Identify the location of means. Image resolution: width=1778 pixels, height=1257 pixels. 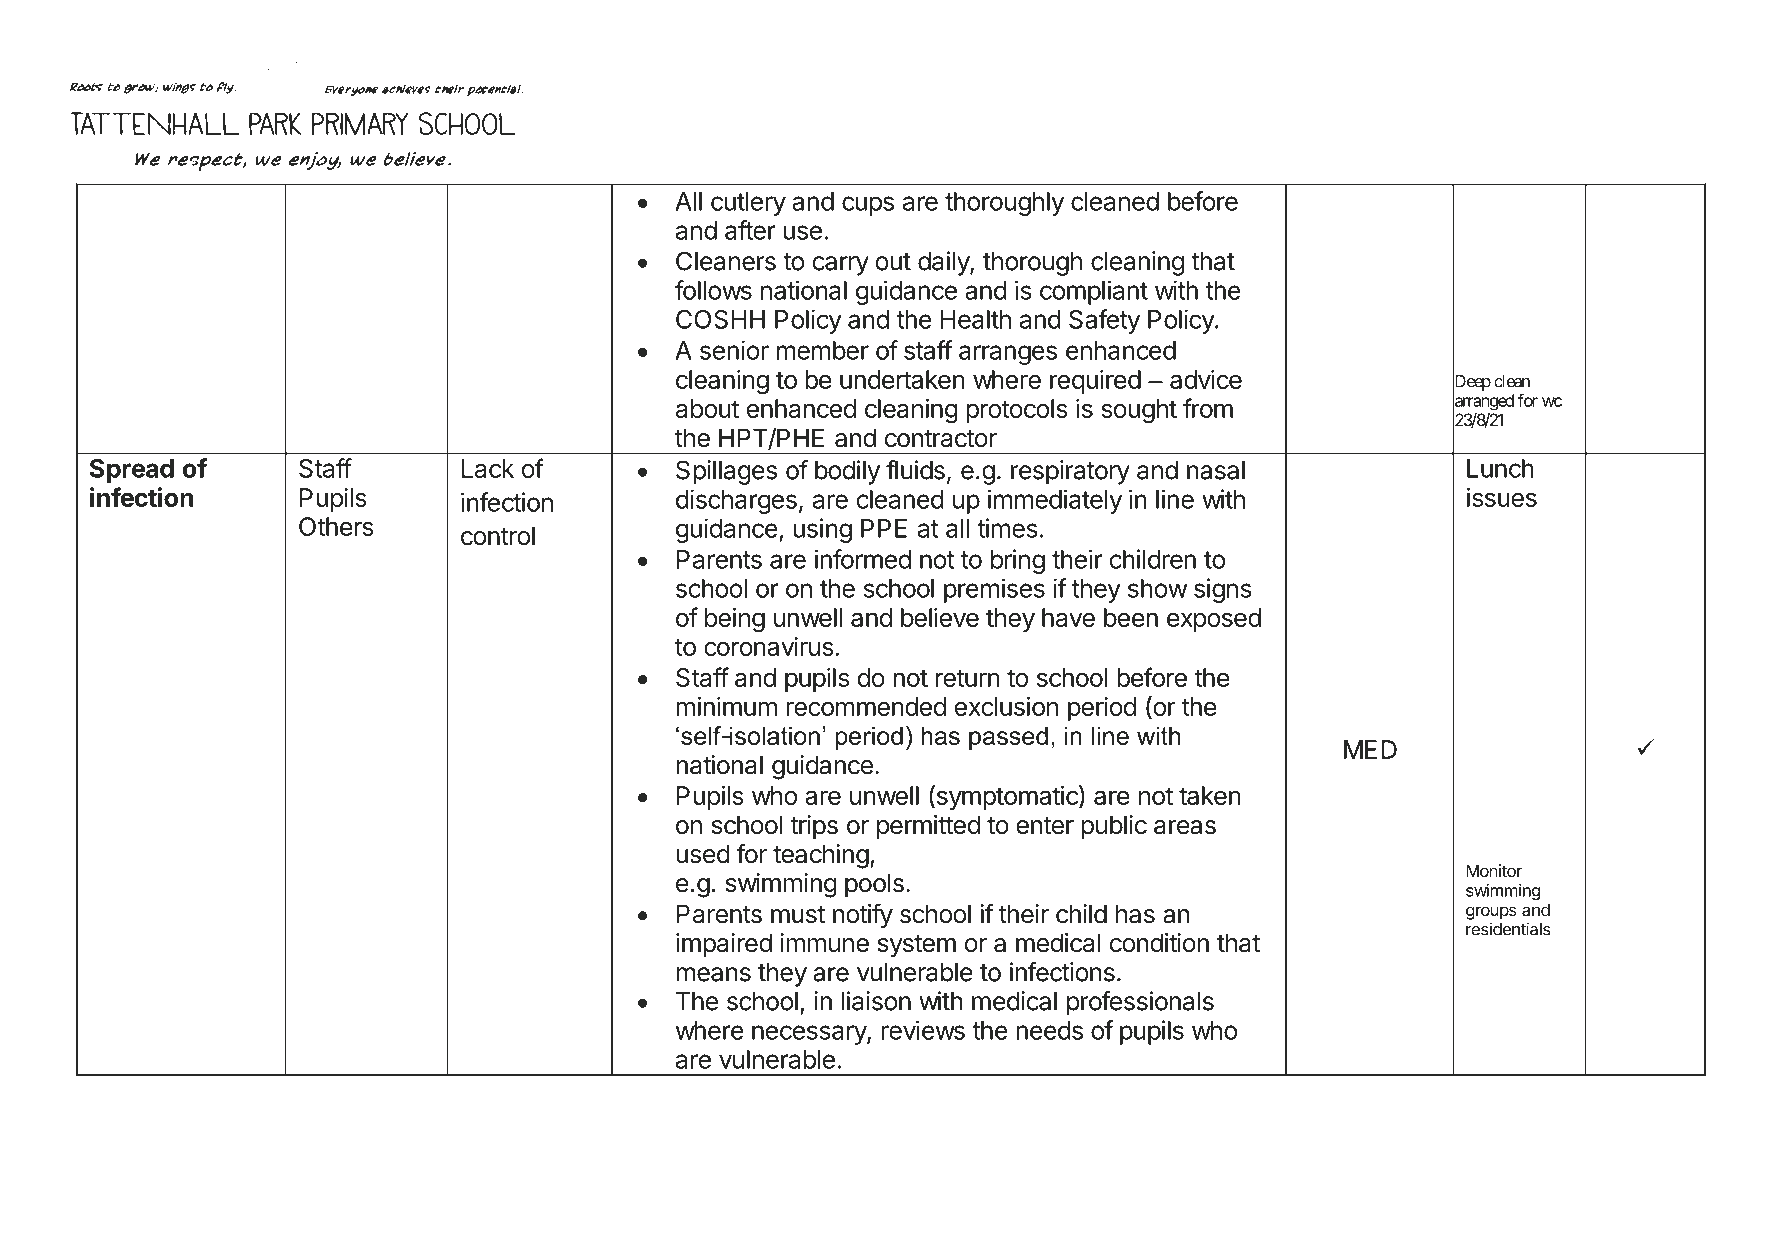
(713, 974).
